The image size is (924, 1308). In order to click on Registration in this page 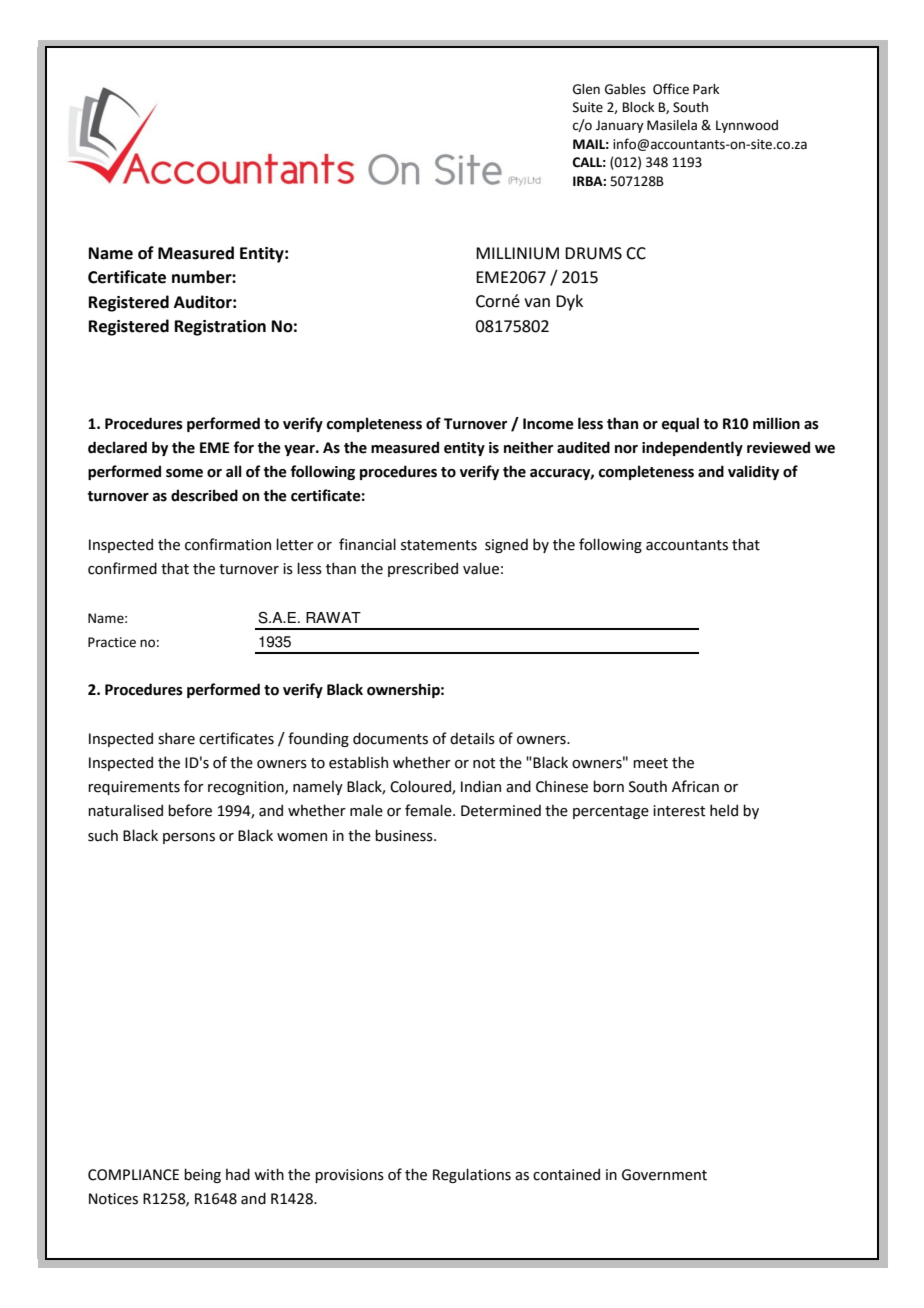, I will do `click(220, 328)`.
